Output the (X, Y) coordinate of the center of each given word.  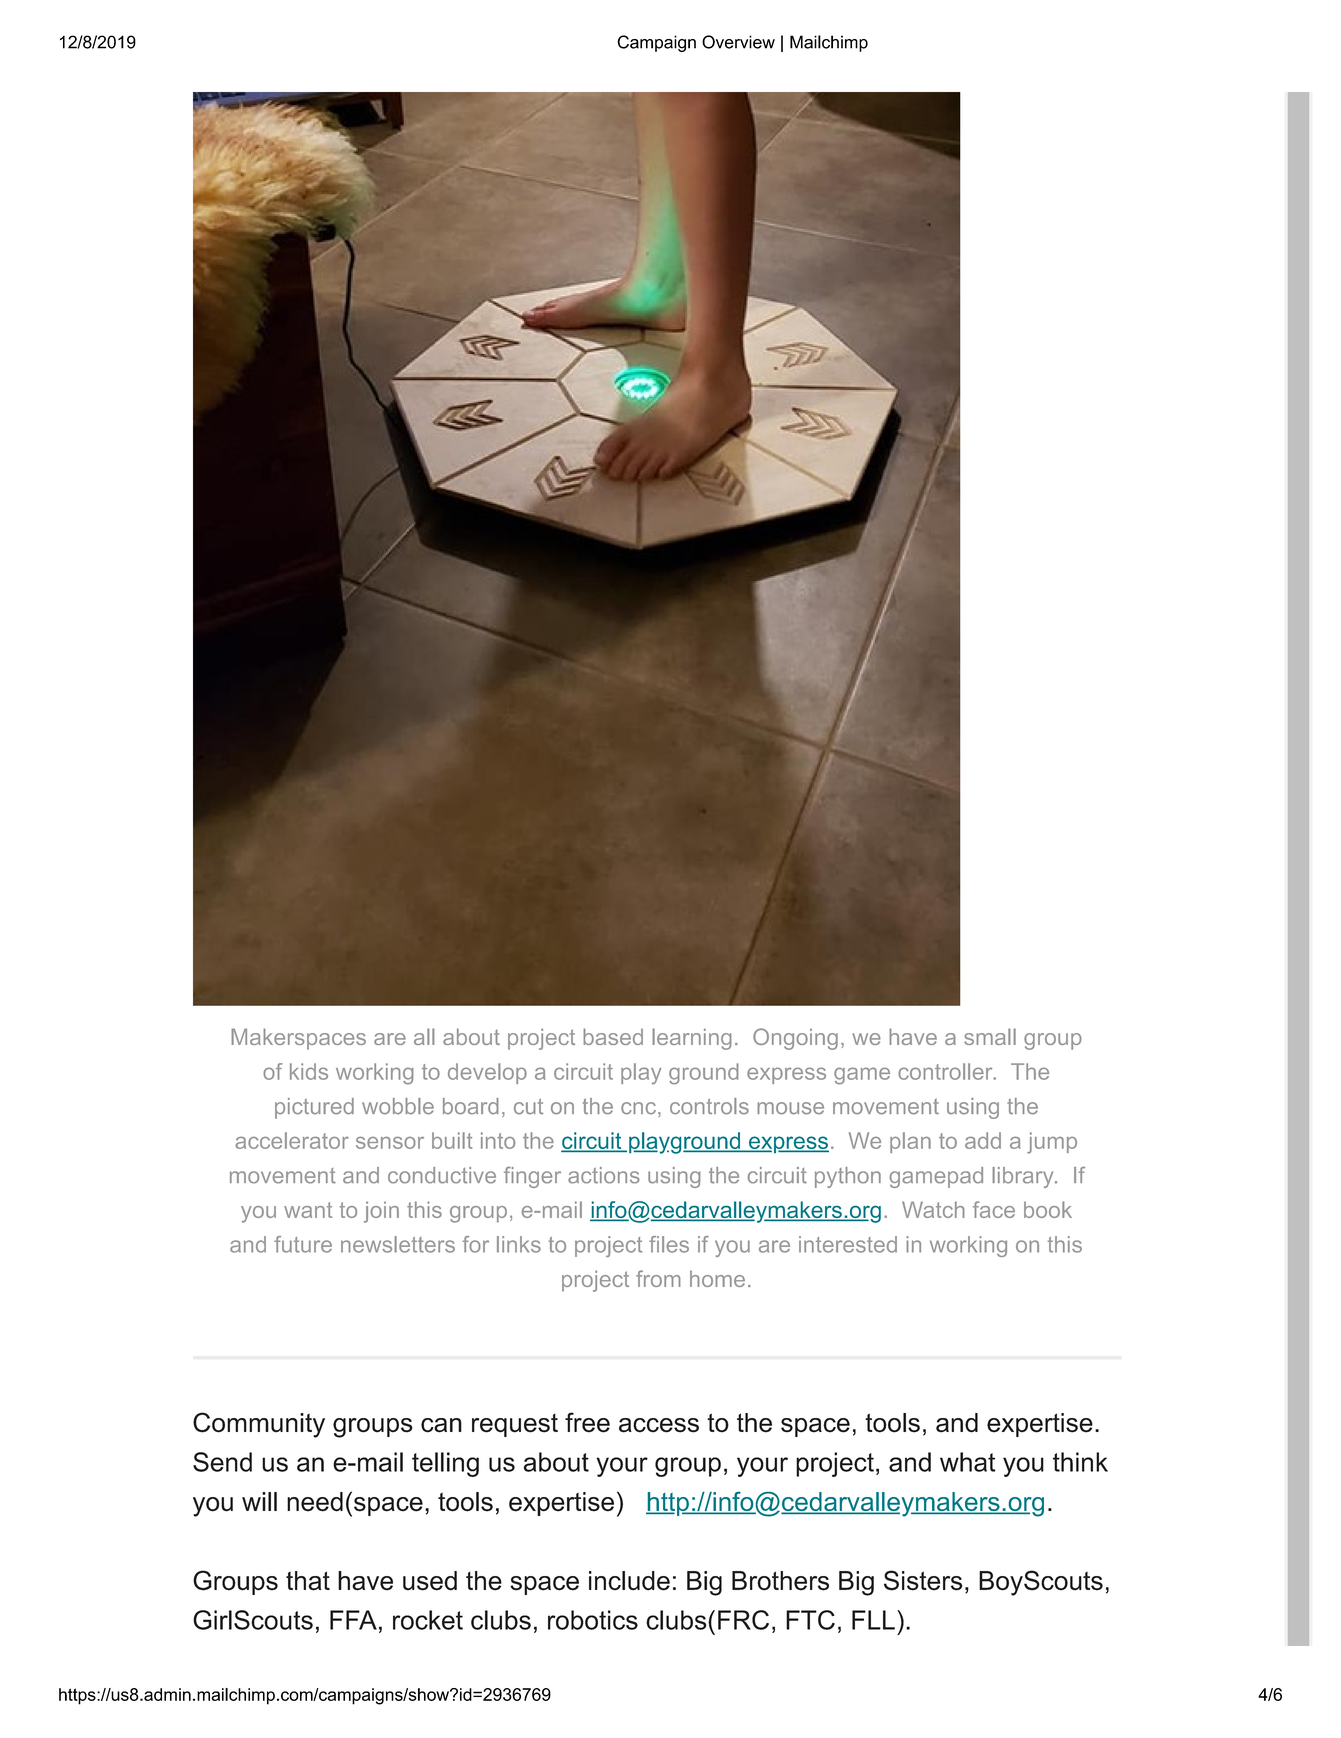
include (629, 1581)
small (990, 1036)
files (669, 1244)
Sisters (923, 1580)
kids (309, 1071)
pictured (314, 1108)
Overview (738, 42)
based (613, 1036)
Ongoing (795, 1039)
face (994, 1209)
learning (692, 1039)
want (308, 1210)
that (308, 1581)
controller (947, 1071)
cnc (638, 1108)
